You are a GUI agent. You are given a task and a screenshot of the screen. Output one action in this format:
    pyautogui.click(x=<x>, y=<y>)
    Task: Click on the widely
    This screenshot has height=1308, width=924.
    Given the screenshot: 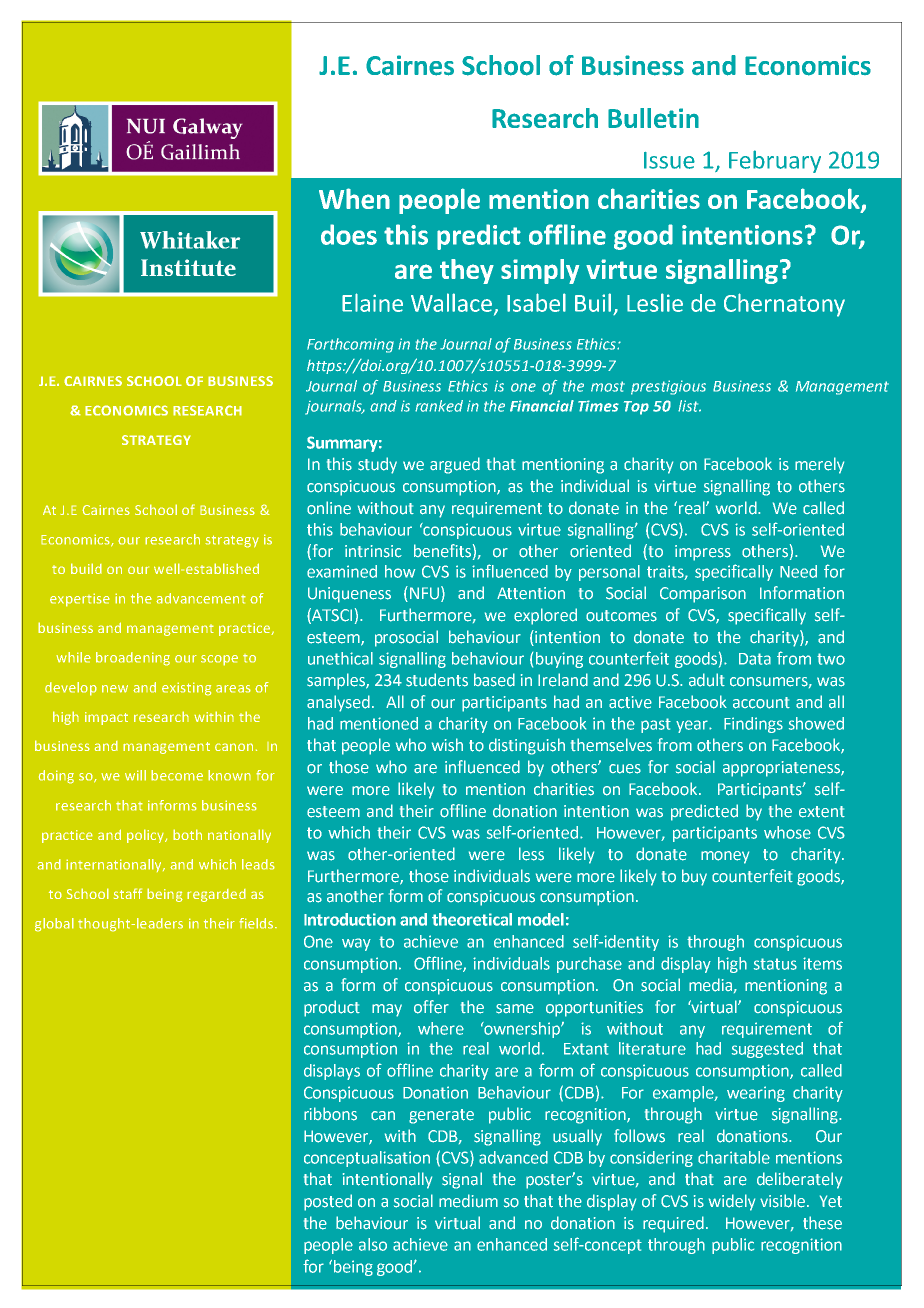 What is the action you would take?
    pyautogui.click(x=732, y=1202)
